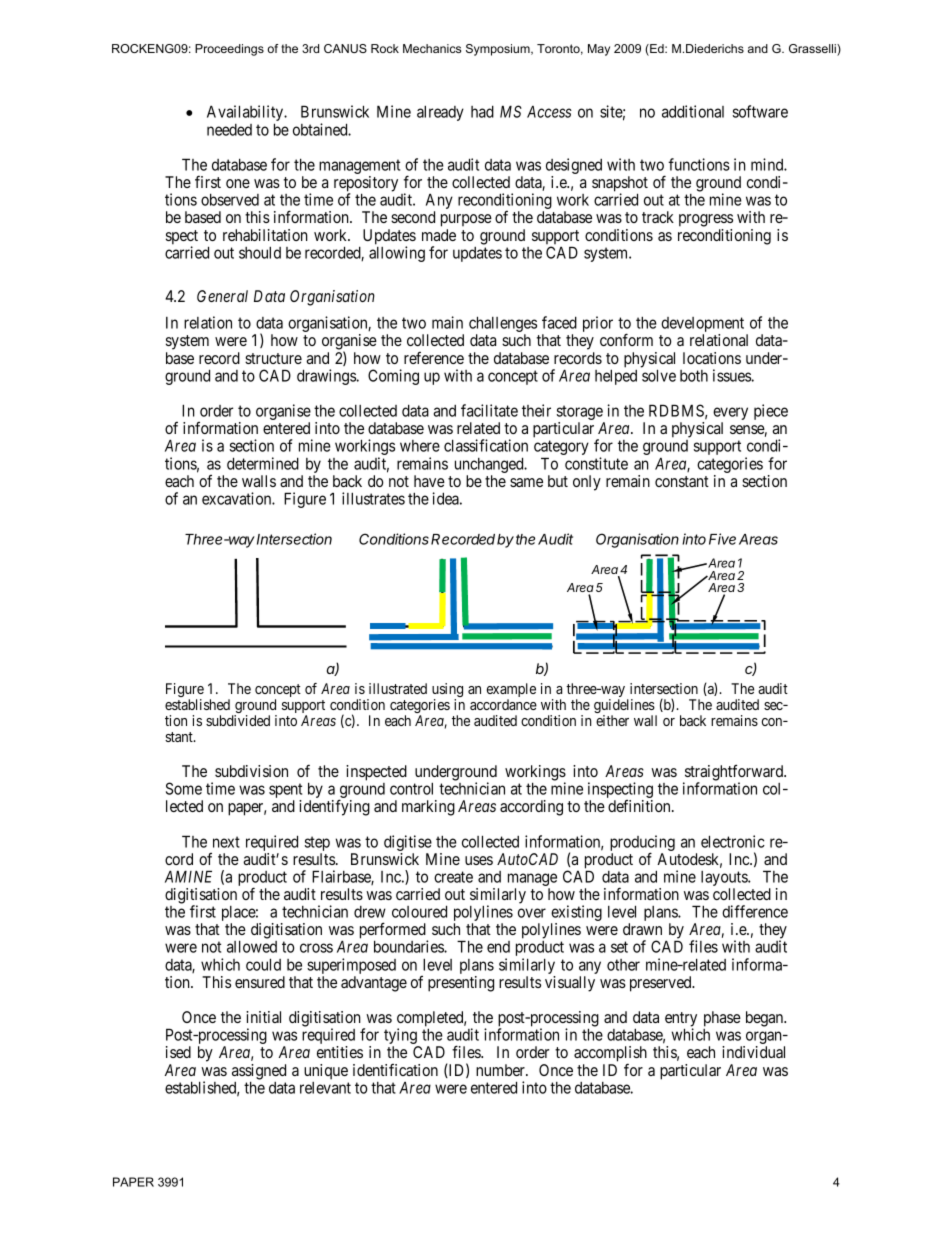 This page has height=1233, width=952. What do you see at coordinates (226, 842) in the page?
I see `next` at bounding box center [226, 842].
